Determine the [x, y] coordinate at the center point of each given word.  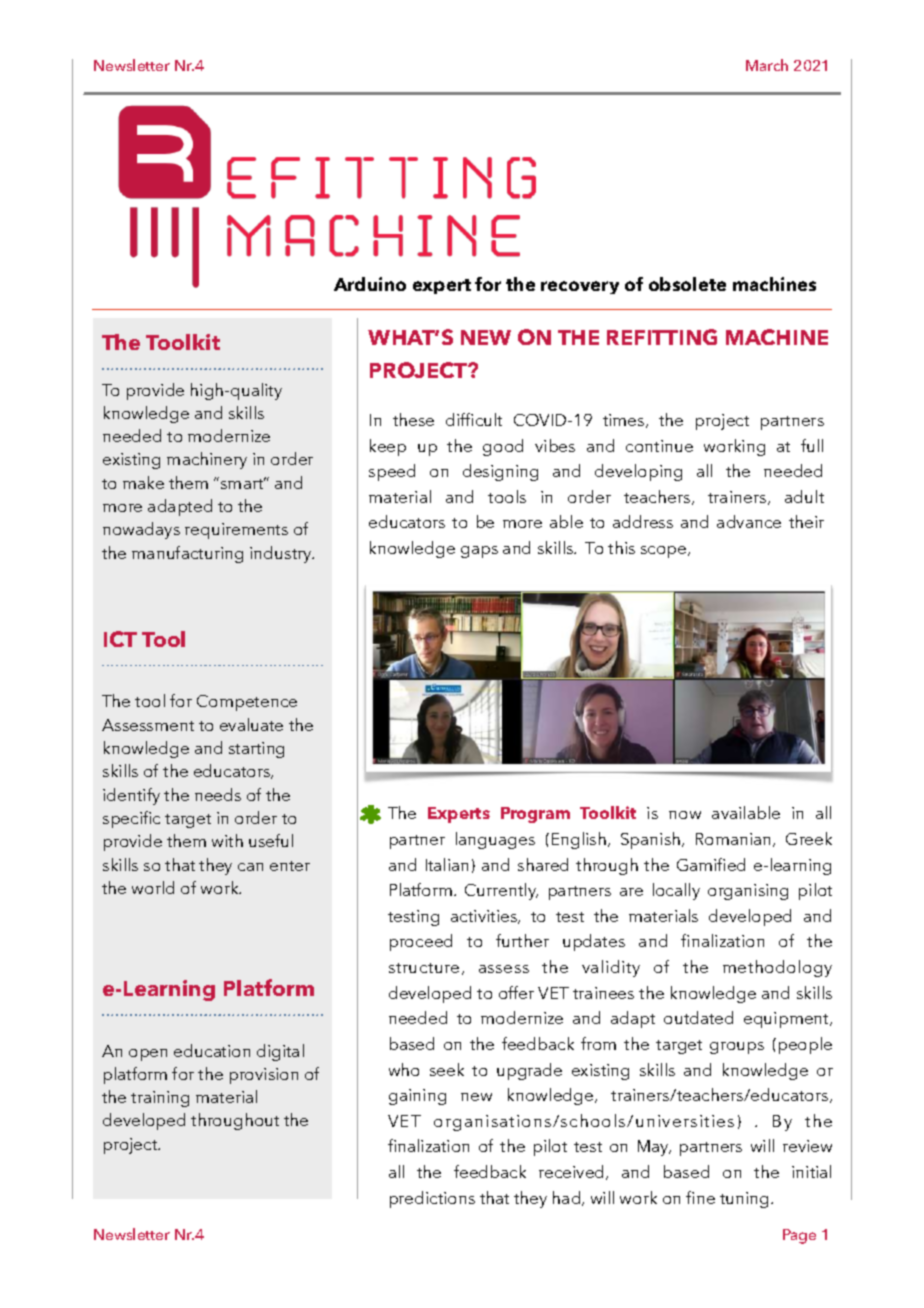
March [767, 65]
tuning [744, 1200]
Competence [247, 703]
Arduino [370, 284]
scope [665, 552]
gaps [479, 552]
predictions [432, 1199]
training [160, 1099]
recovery [580, 287]
